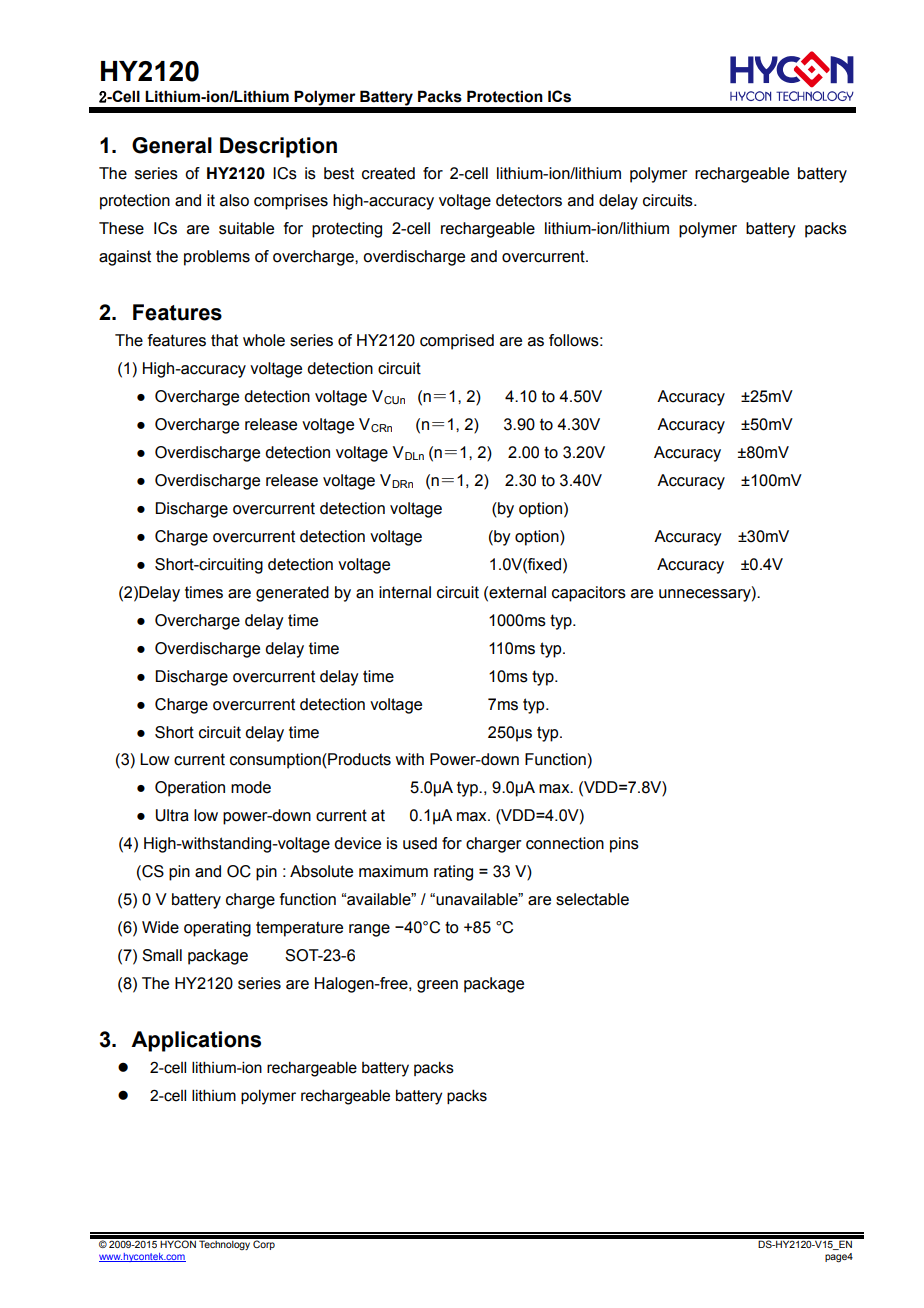 The height and width of the screenshot is (1308, 924). What do you see at coordinates (388, 173) in the screenshot?
I see `created` at bounding box center [388, 173].
